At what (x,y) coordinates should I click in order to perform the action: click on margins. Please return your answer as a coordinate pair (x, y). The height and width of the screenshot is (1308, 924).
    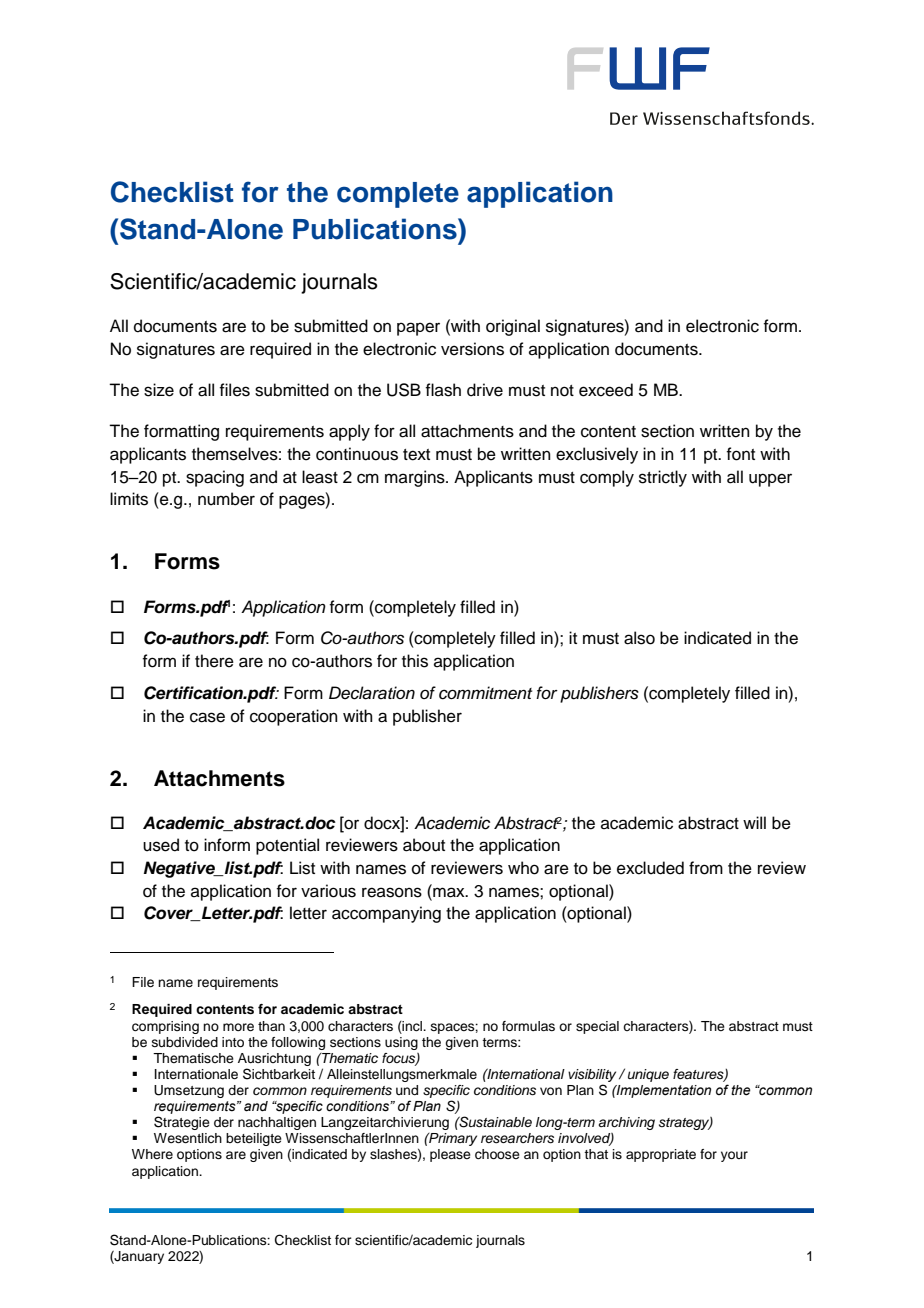
    Looking at the image, I should click on (416, 478).
